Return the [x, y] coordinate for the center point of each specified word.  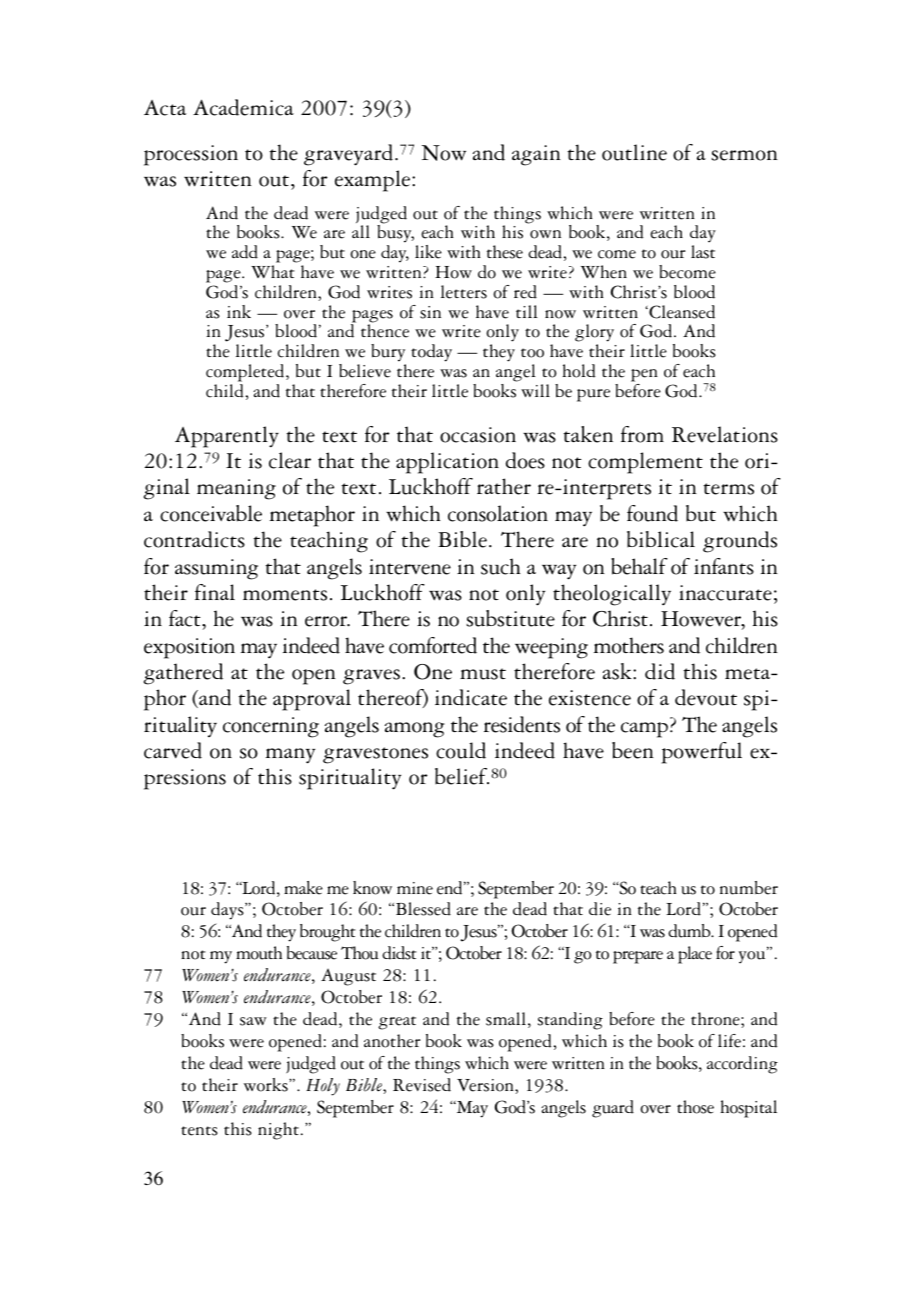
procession [191, 155]
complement [645, 463]
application [447, 463]
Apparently [227, 437]
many [290, 756]
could [461, 750]
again [536, 155]
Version [486, 1085]
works [267, 1085]
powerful [701, 753]
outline [634, 152]
